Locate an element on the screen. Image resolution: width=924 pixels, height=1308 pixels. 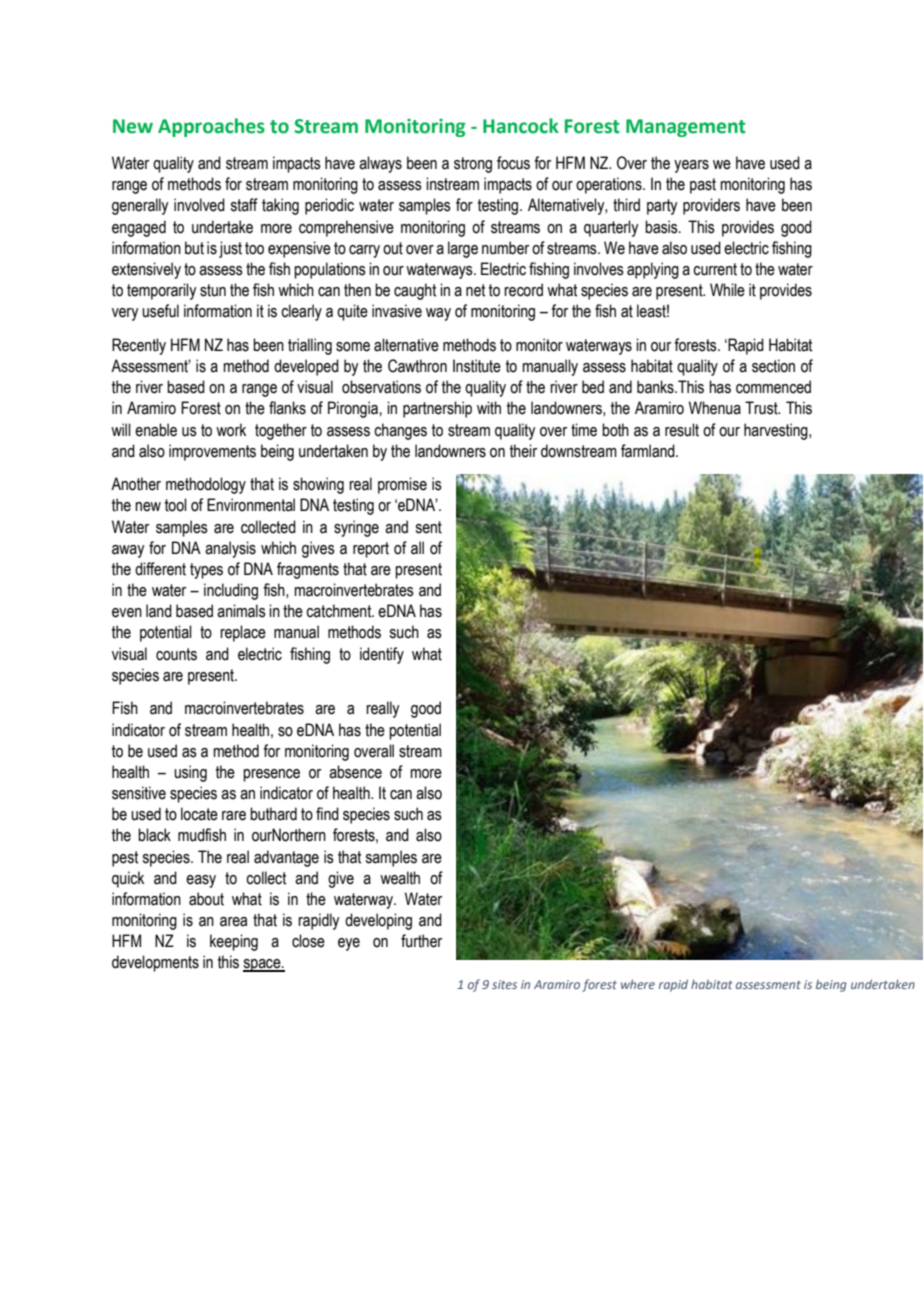
further is located at coordinates (421, 941).
